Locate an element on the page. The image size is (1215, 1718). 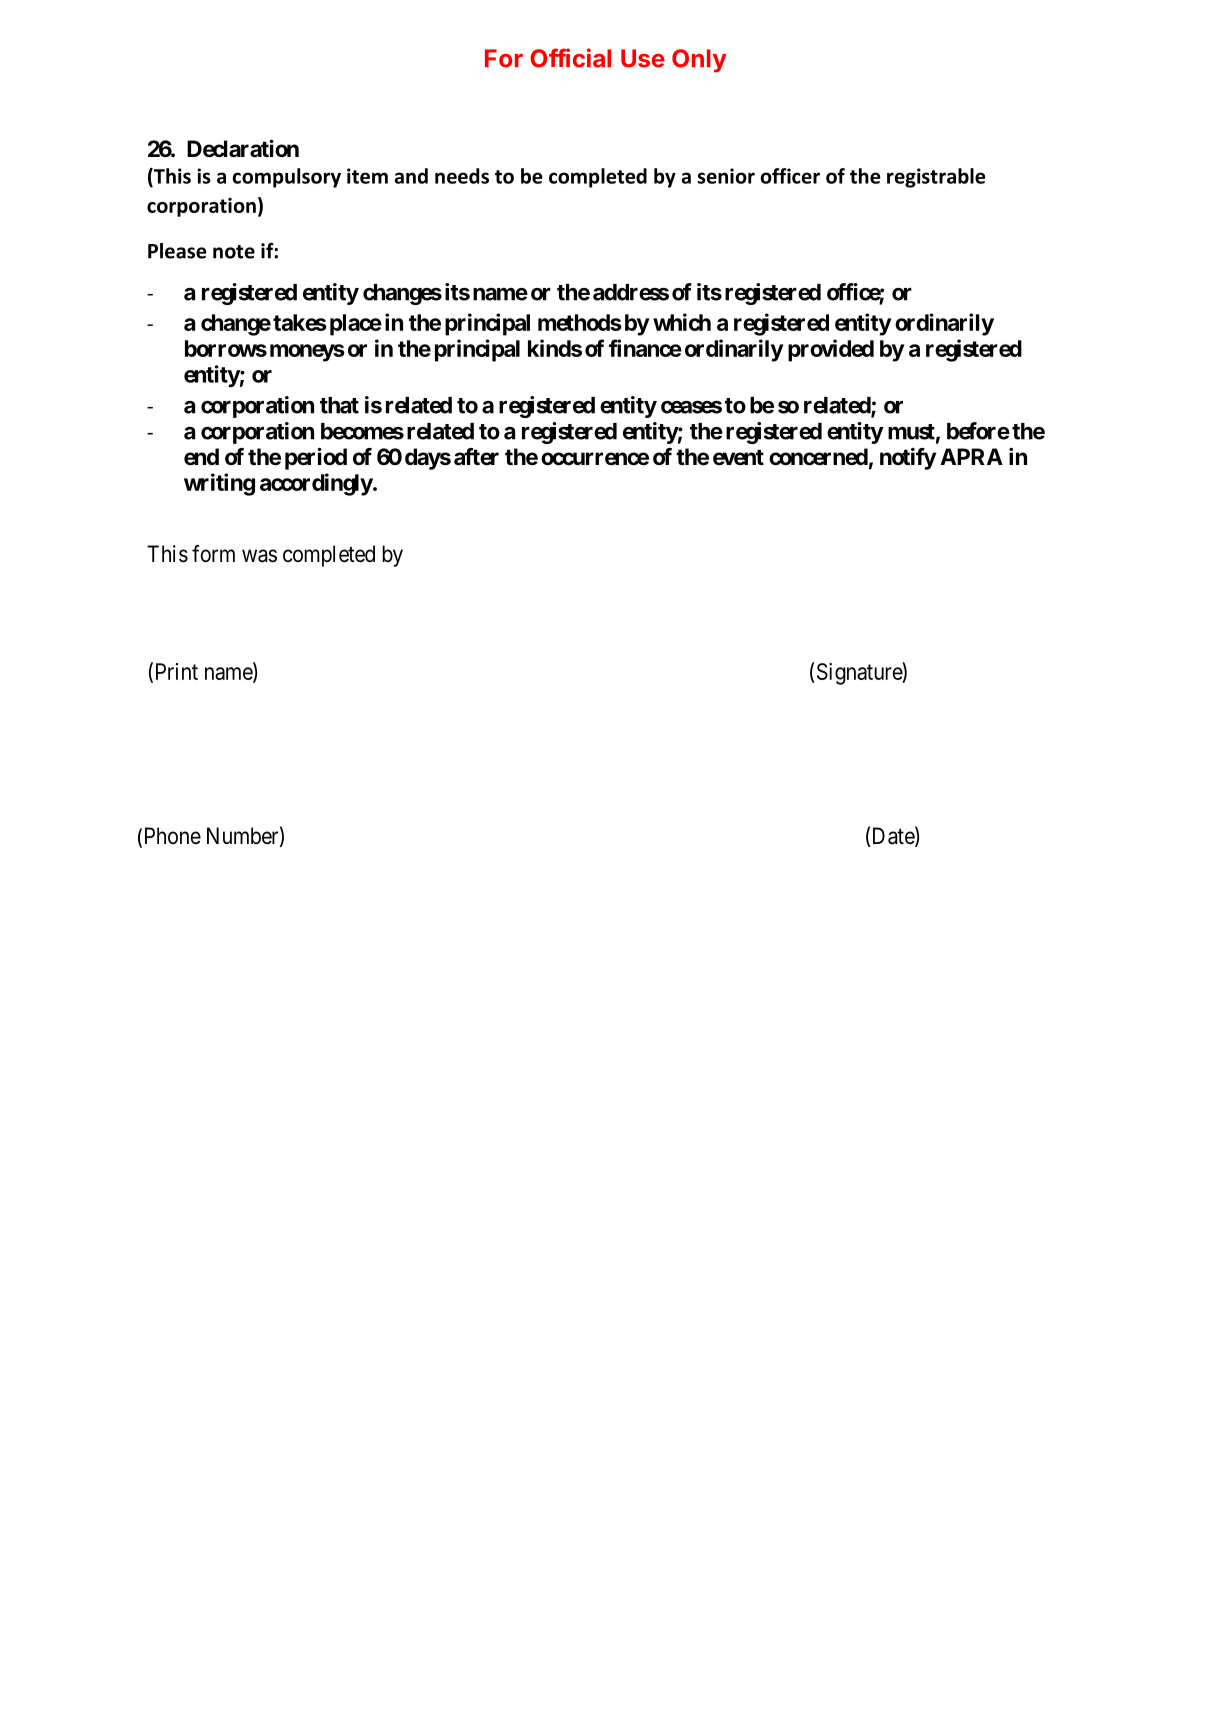
note is located at coordinates (234, 252).
